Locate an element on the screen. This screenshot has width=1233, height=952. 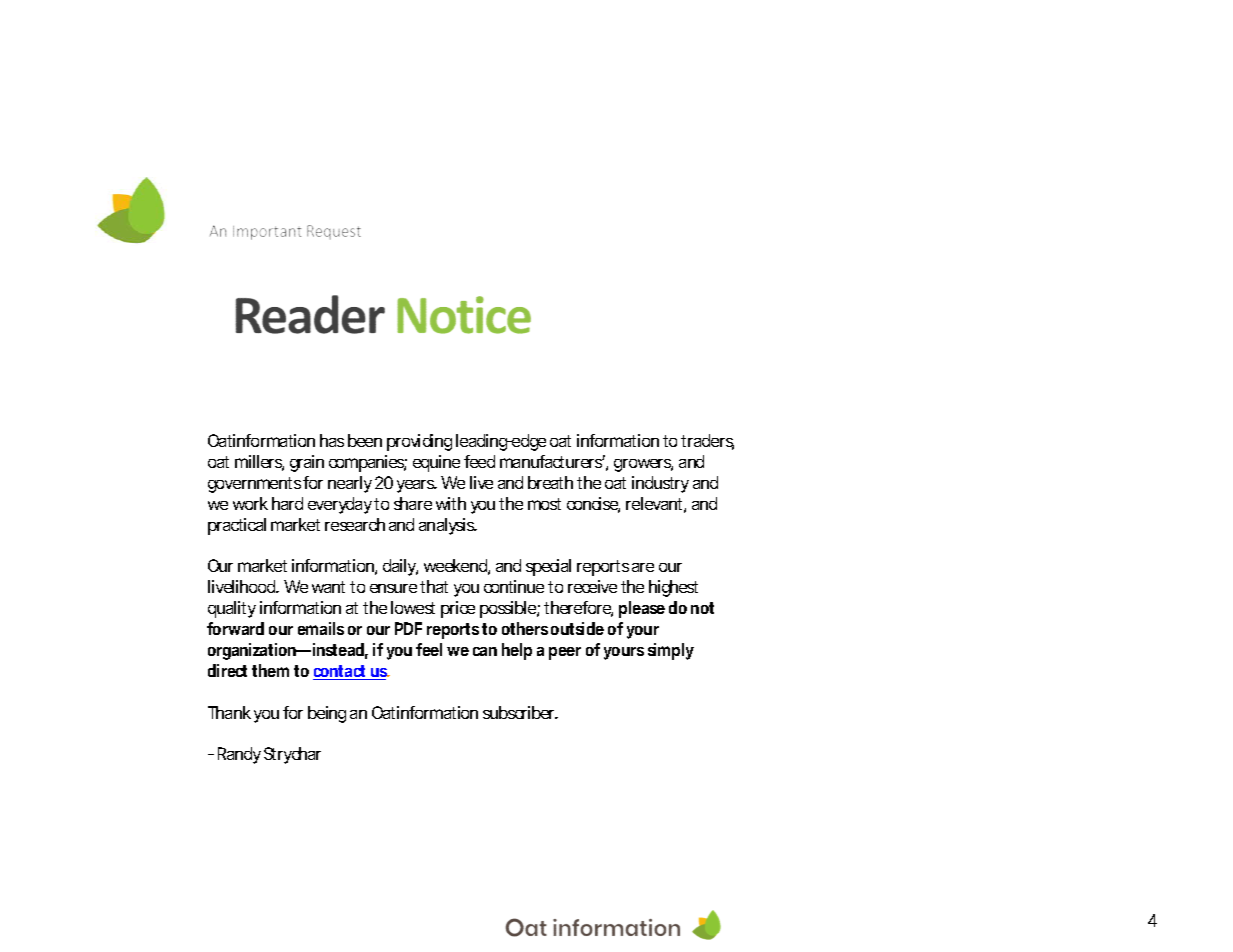
Randy is located at coordinates (239, 755).
